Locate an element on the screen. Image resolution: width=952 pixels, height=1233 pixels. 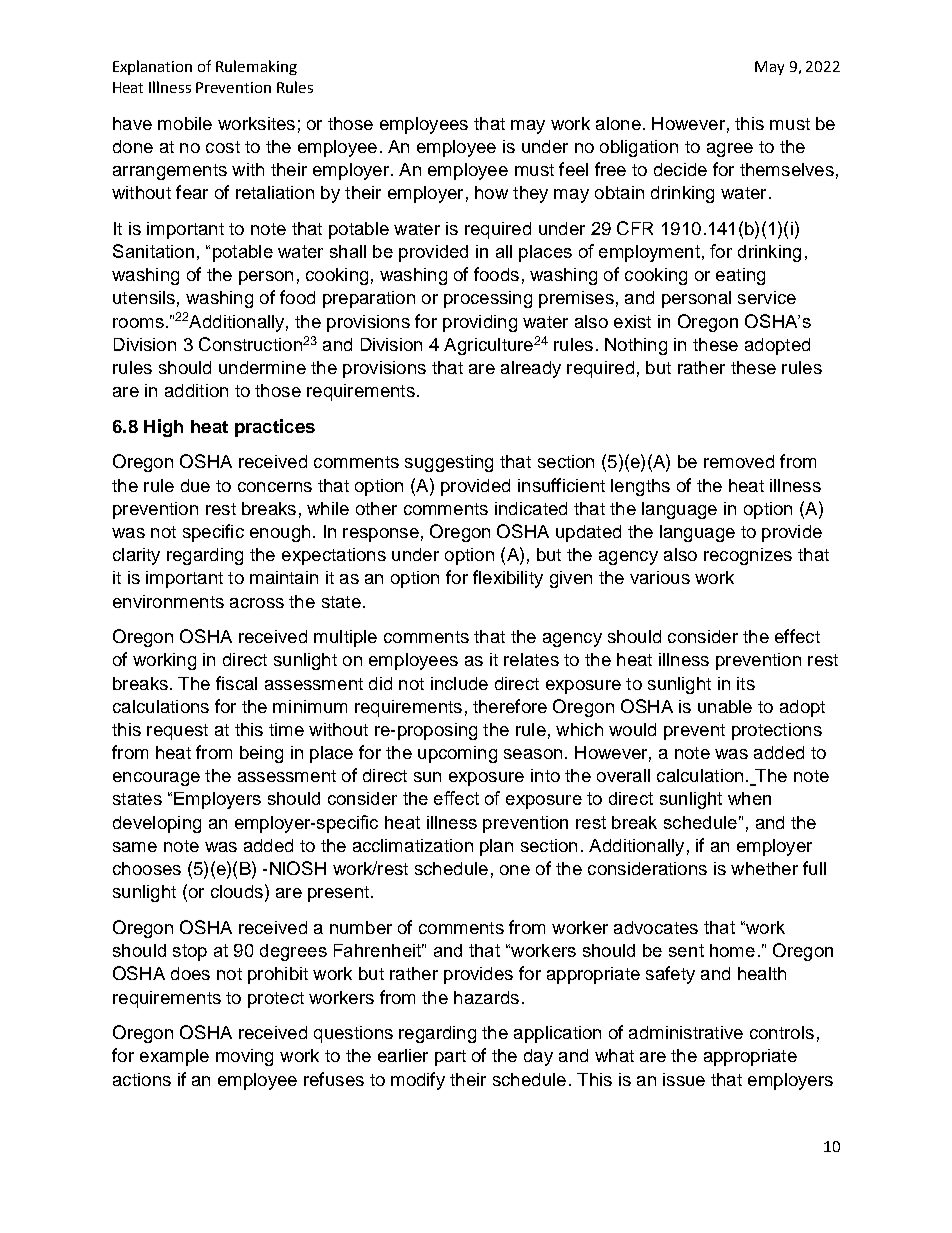
moving is located at coordinates (244, 1057).
